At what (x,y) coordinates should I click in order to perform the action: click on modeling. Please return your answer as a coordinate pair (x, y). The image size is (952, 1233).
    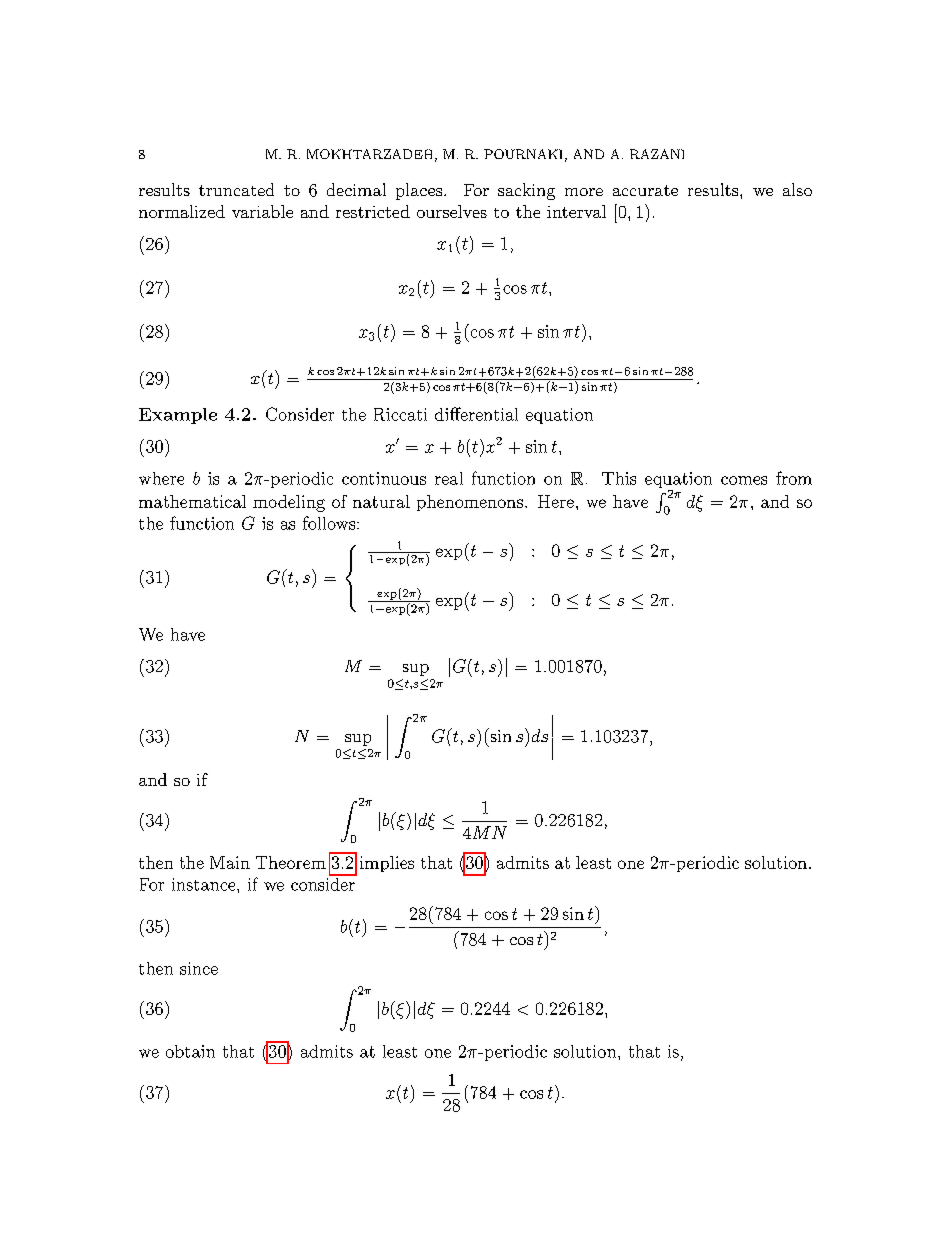
    Looking at the image, I should click on (289, 503).
